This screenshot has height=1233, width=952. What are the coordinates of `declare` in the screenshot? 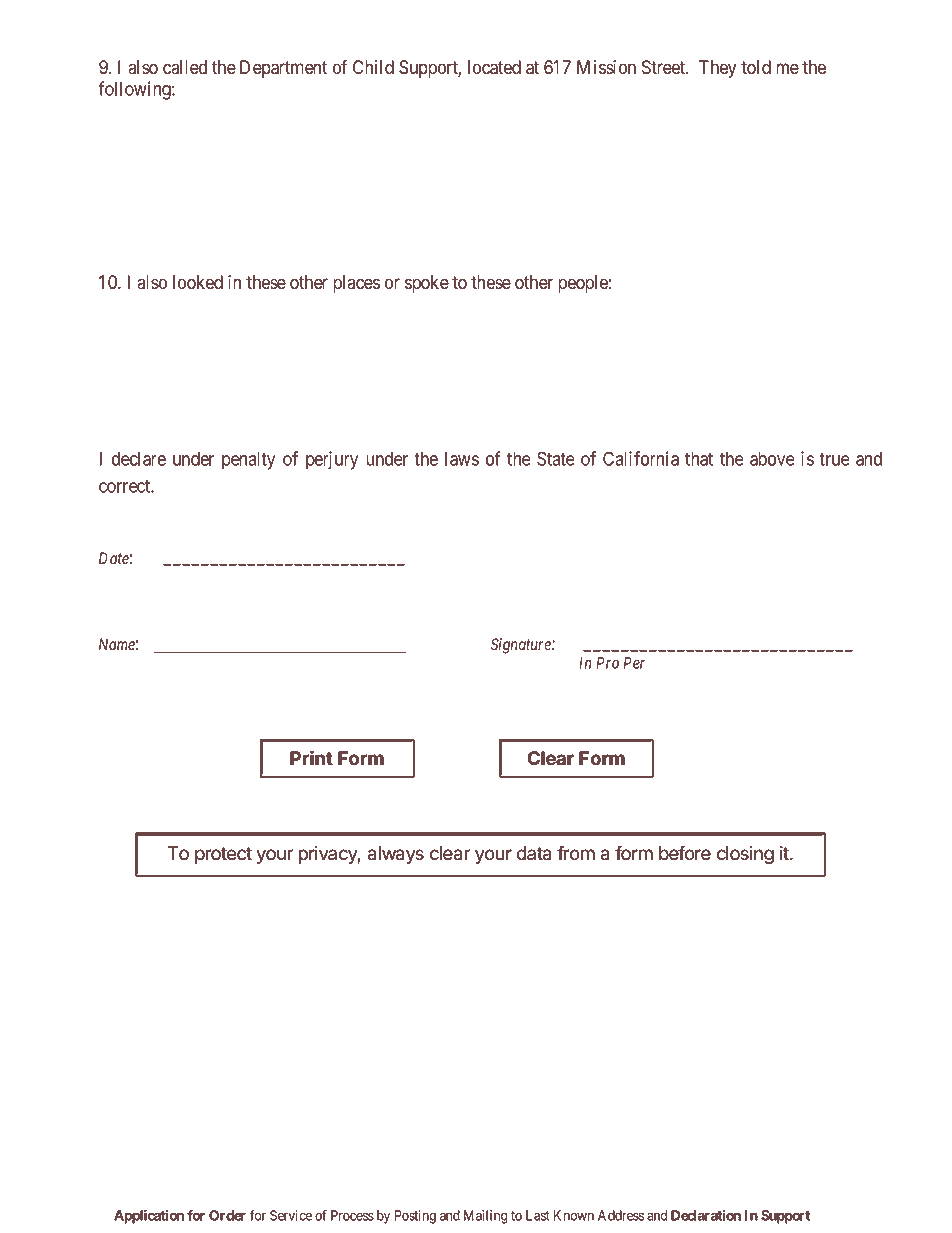 It's located at (139, 459).
